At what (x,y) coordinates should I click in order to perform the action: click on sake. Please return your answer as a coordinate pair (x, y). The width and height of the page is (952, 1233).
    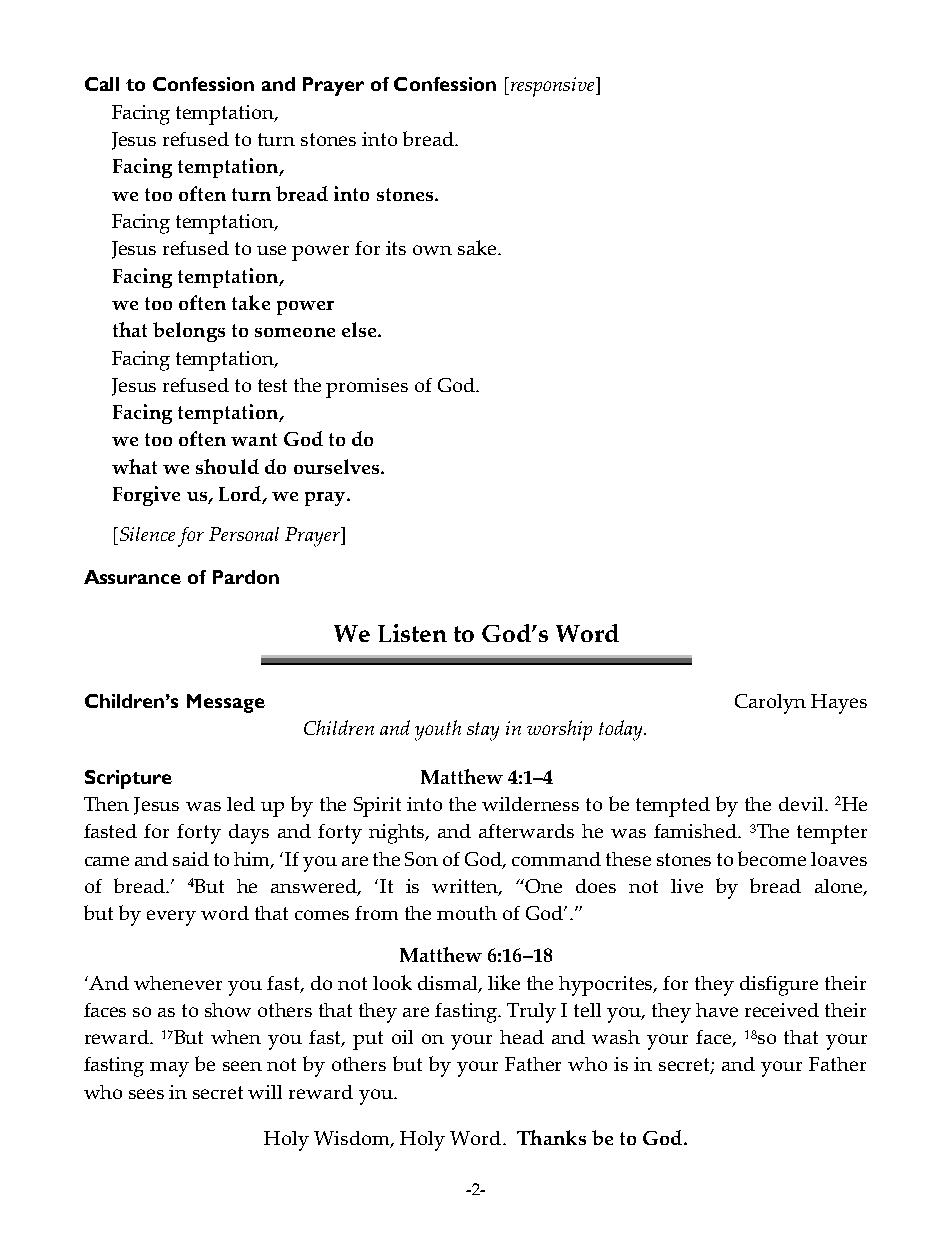
    Looking at the image, I should click on (478, 247).
